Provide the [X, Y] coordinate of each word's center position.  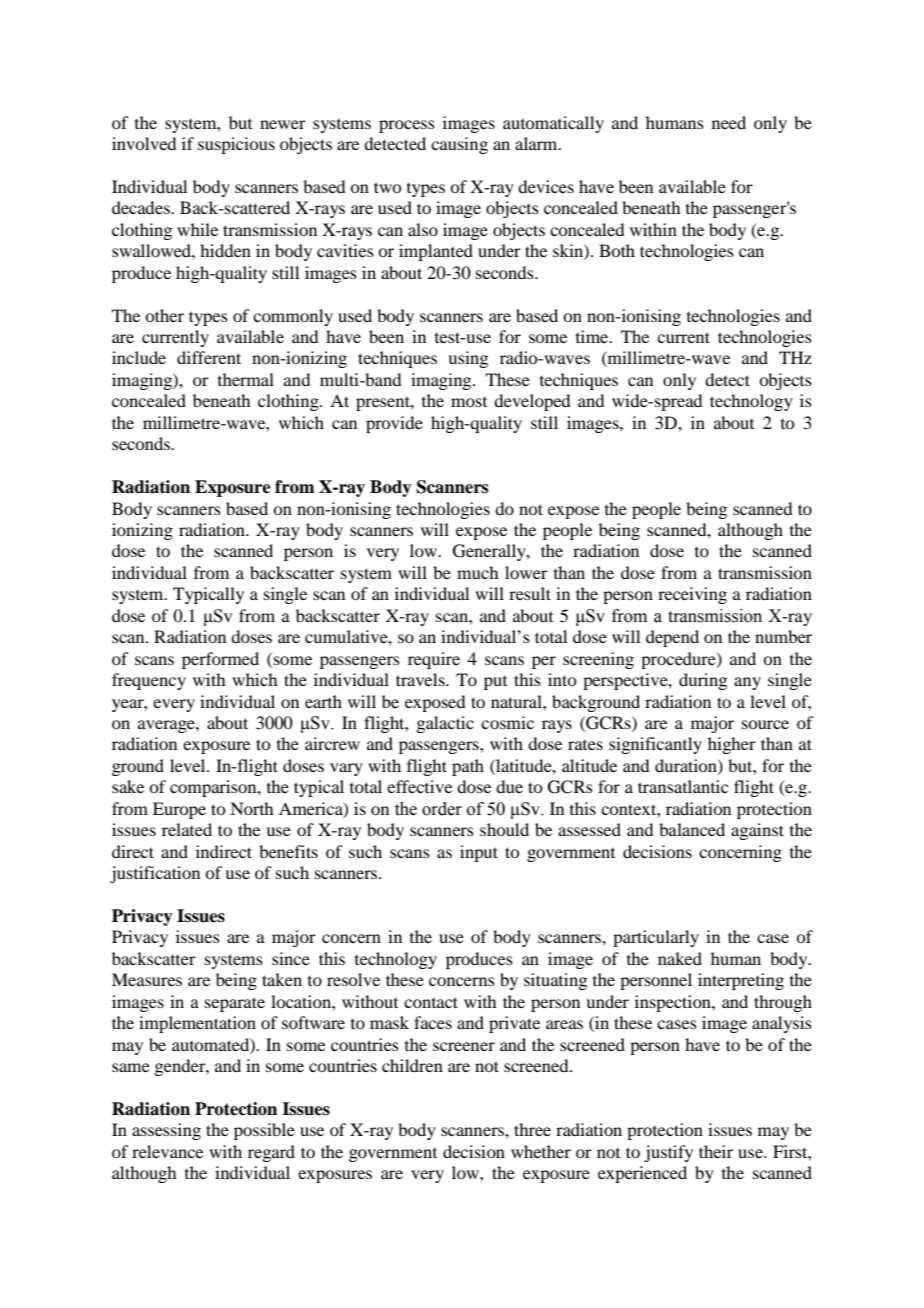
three [532, 1129]
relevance [167, 1151]
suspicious [236, 145]
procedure [679, 660]
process [407, 126]
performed [220, 660]
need [729, 122]
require [434, 660]
